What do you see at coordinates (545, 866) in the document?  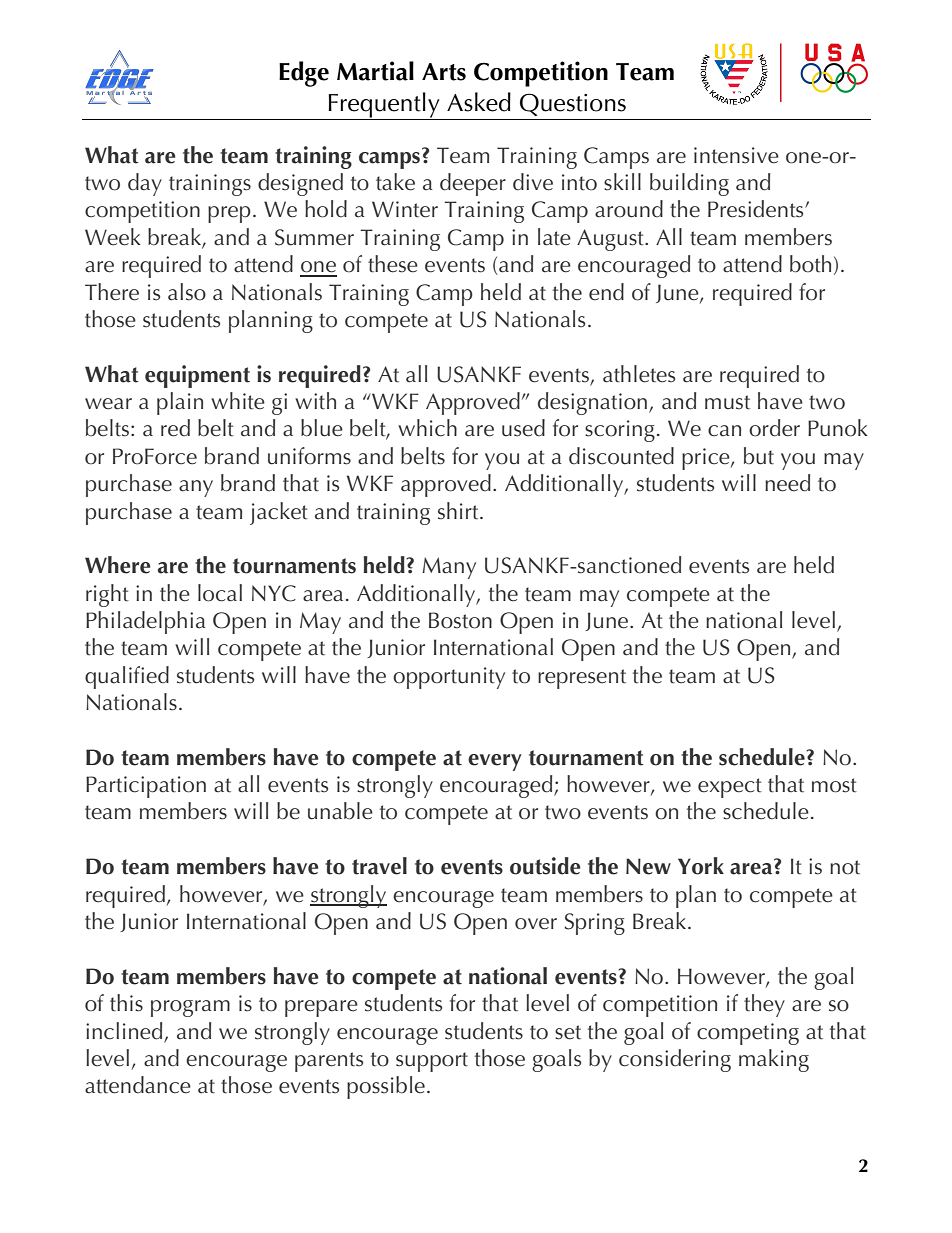 I see `outside` at bounding box center [545, 866].
